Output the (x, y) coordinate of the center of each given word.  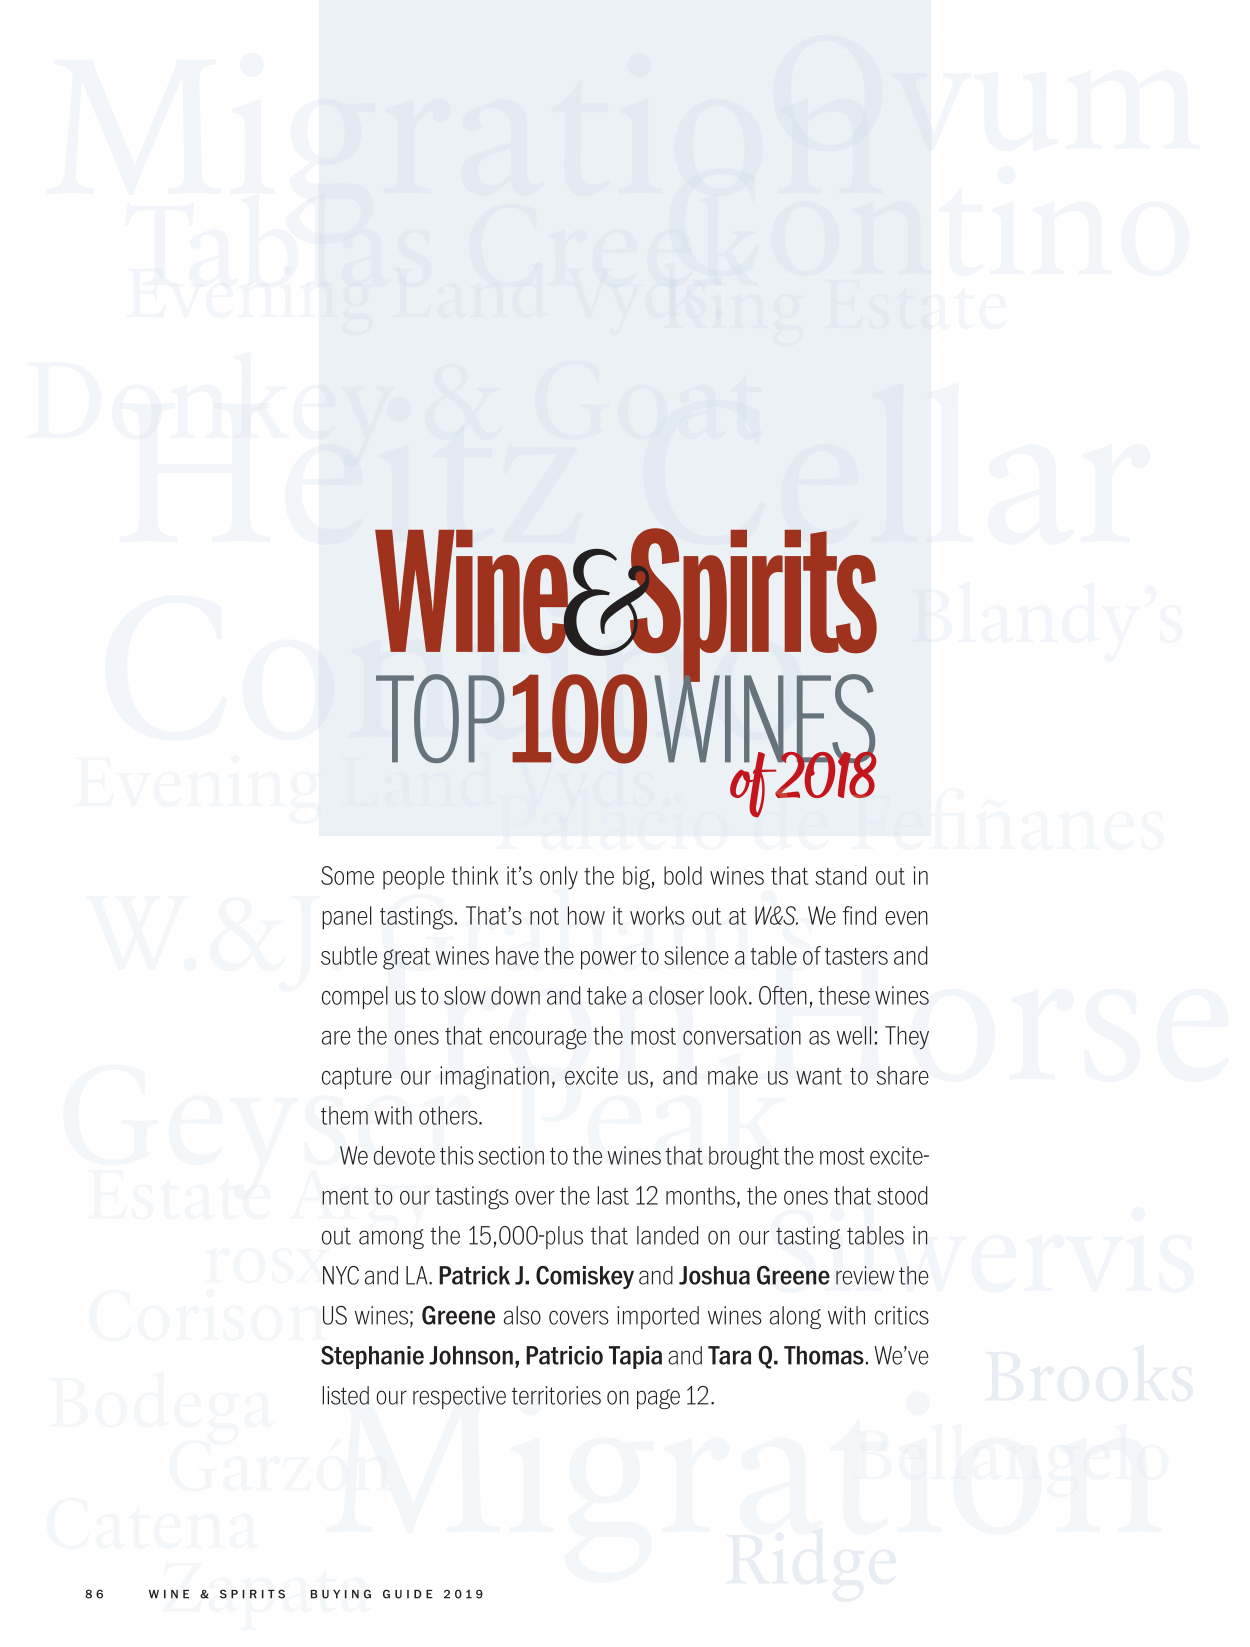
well (854, 1035)
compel (355, 997)
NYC (341, 1275)
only (559, 878)
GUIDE (408, 1594)
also (522, 1315)
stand (841, 875)
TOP (440, 718)
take (606, 995)
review (865, 1275)
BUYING (341, 1594)
